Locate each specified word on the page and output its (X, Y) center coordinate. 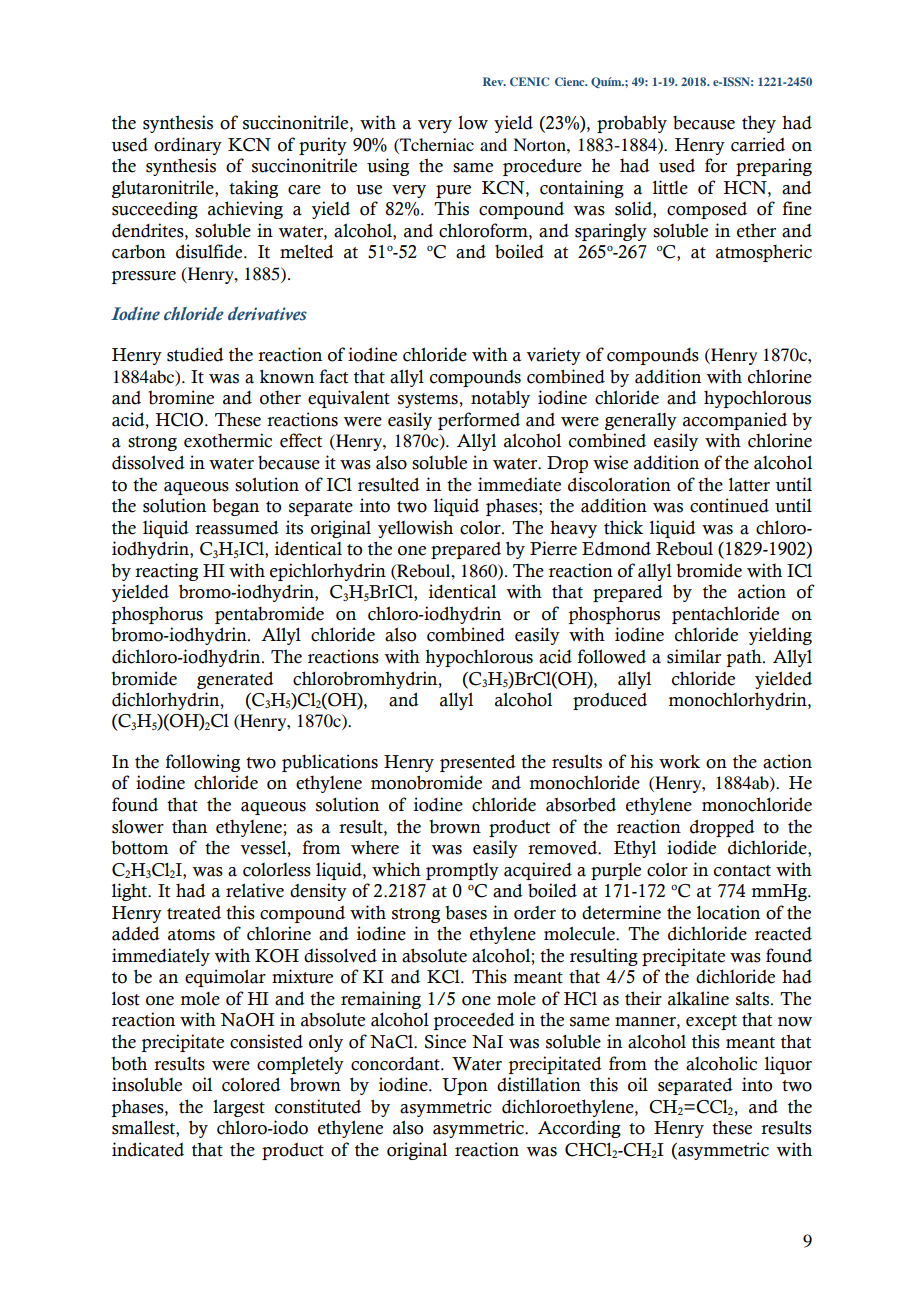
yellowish (415, 529)
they (759, 124)
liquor (788, 1065)
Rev (494, 81)
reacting (166, 572)
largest (239, 1108)
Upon (465, 1086)
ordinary (188, 146)
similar (694, 656)
